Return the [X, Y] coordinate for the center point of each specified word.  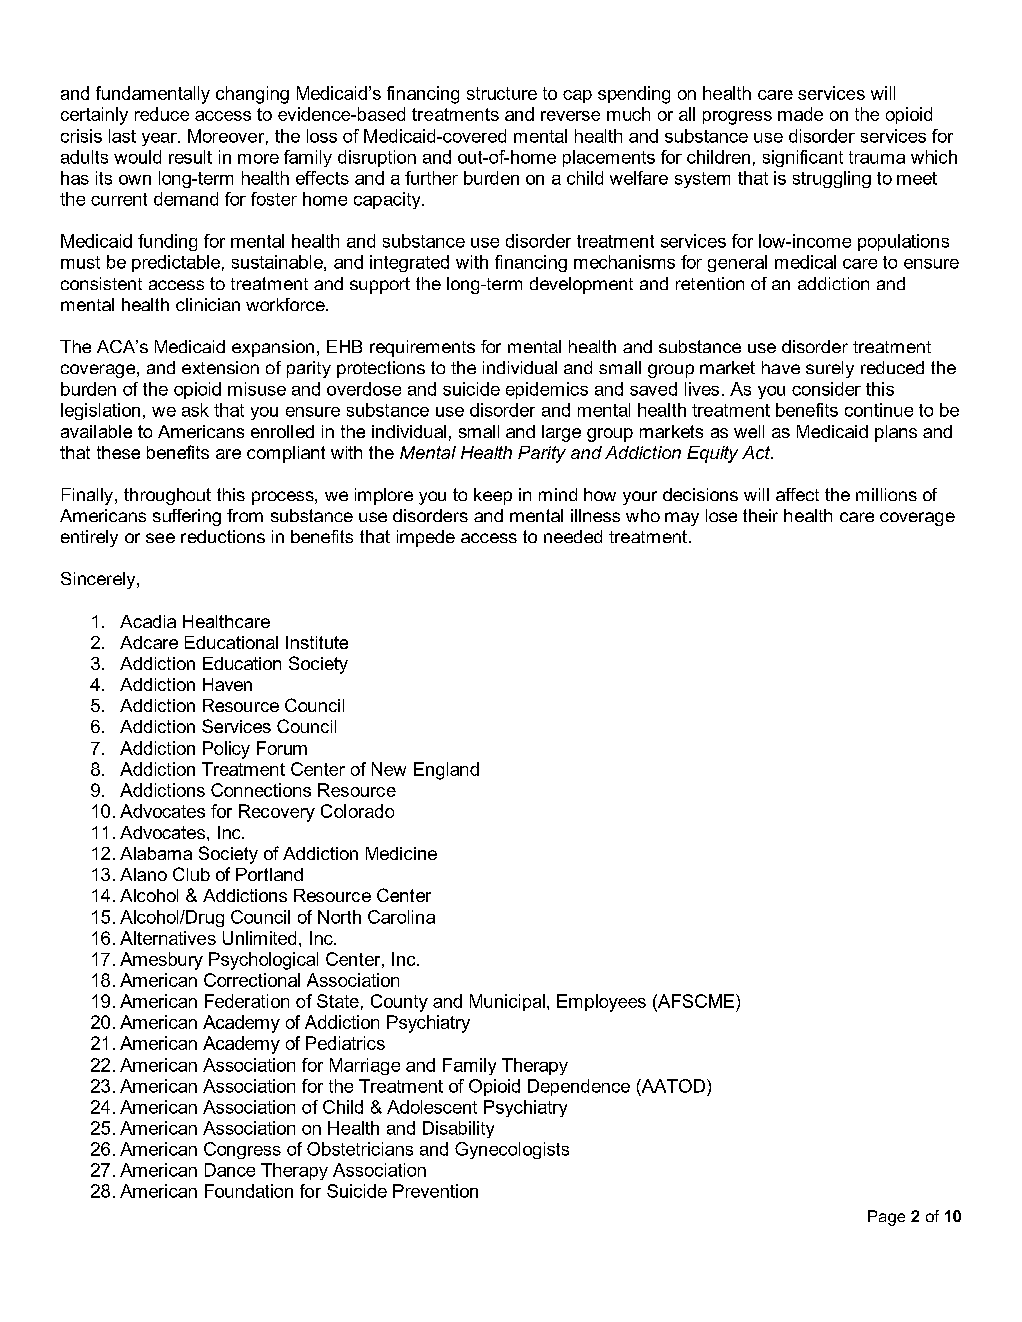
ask [195, 410]
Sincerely [99, 580]
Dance [230, 1170]
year [160, 139]
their [760, 515]
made [800, 114]
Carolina [401, 917]
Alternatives [168, 938]
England [446, 771]
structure [502, 93]
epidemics [547, 390]
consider [826, 389]
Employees [601, 1003]
